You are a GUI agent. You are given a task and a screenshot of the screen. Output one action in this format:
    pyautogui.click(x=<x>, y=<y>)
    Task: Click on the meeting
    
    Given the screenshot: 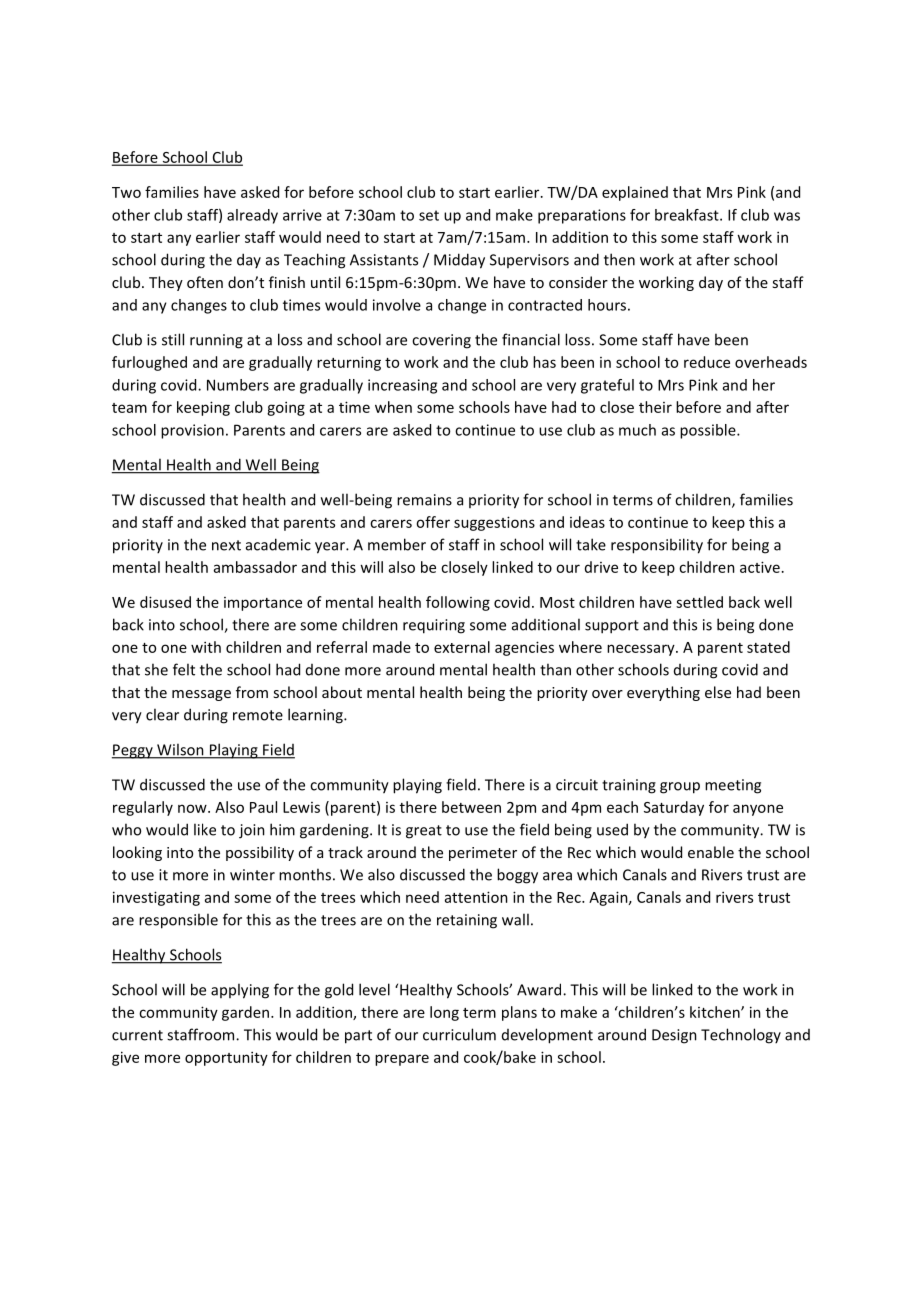 What is the action you would take?
    pyautogui.click(x=733, y=786)
